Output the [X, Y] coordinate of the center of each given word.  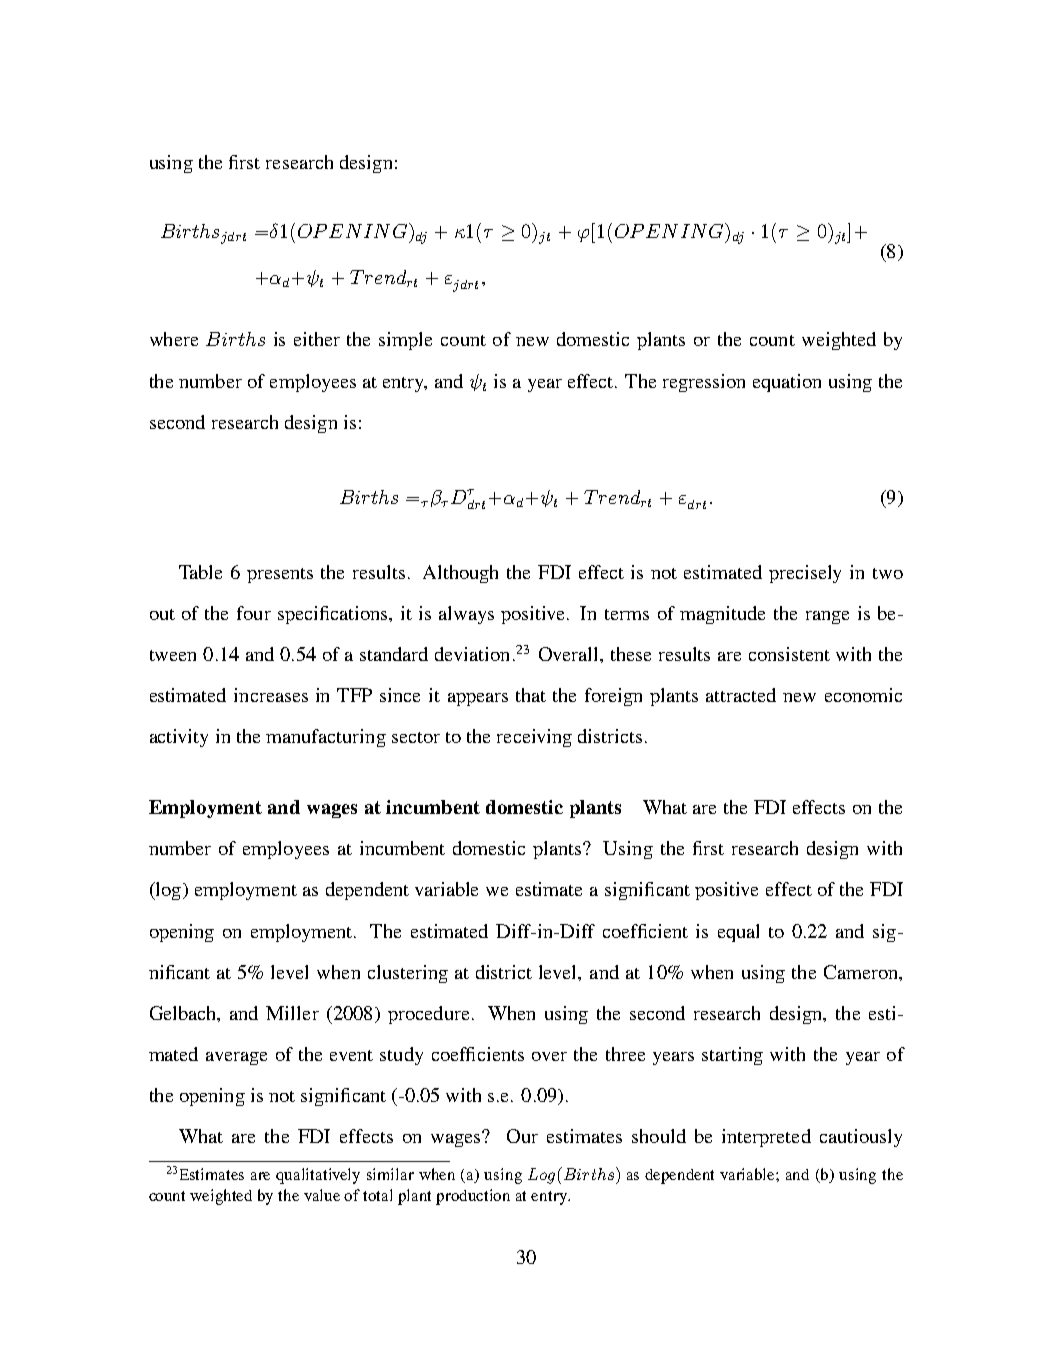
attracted [741, 695]
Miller [292, 1013]
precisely [805, 574]
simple [405, 341]
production [473, 1197]
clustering [408, 974]
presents [280, 575]
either [317, 339]
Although [460, 574]
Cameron [862, 972]
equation [787, 383]
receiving [534, 738]
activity [179, 738]
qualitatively [318, 1176]
